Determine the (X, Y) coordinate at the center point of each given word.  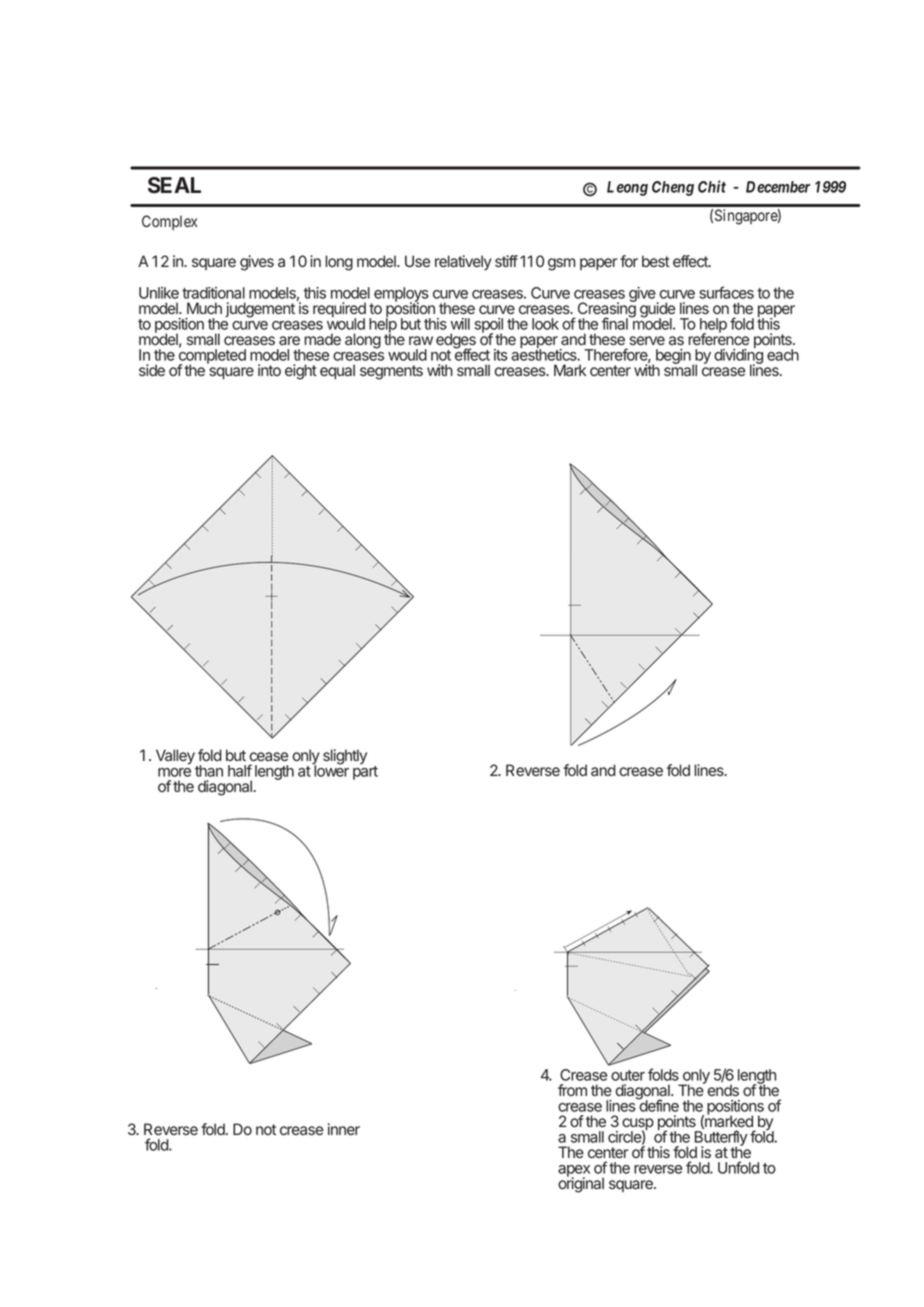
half (240, 770)
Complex (169, 222)
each (783, 355)
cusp (638, 1125)
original (581, 1184)
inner (344, 1129)
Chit (712, 186)
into (269, 370)
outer (628, 1075)
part (365, 772)
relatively (463, 263)
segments (391, 372)
